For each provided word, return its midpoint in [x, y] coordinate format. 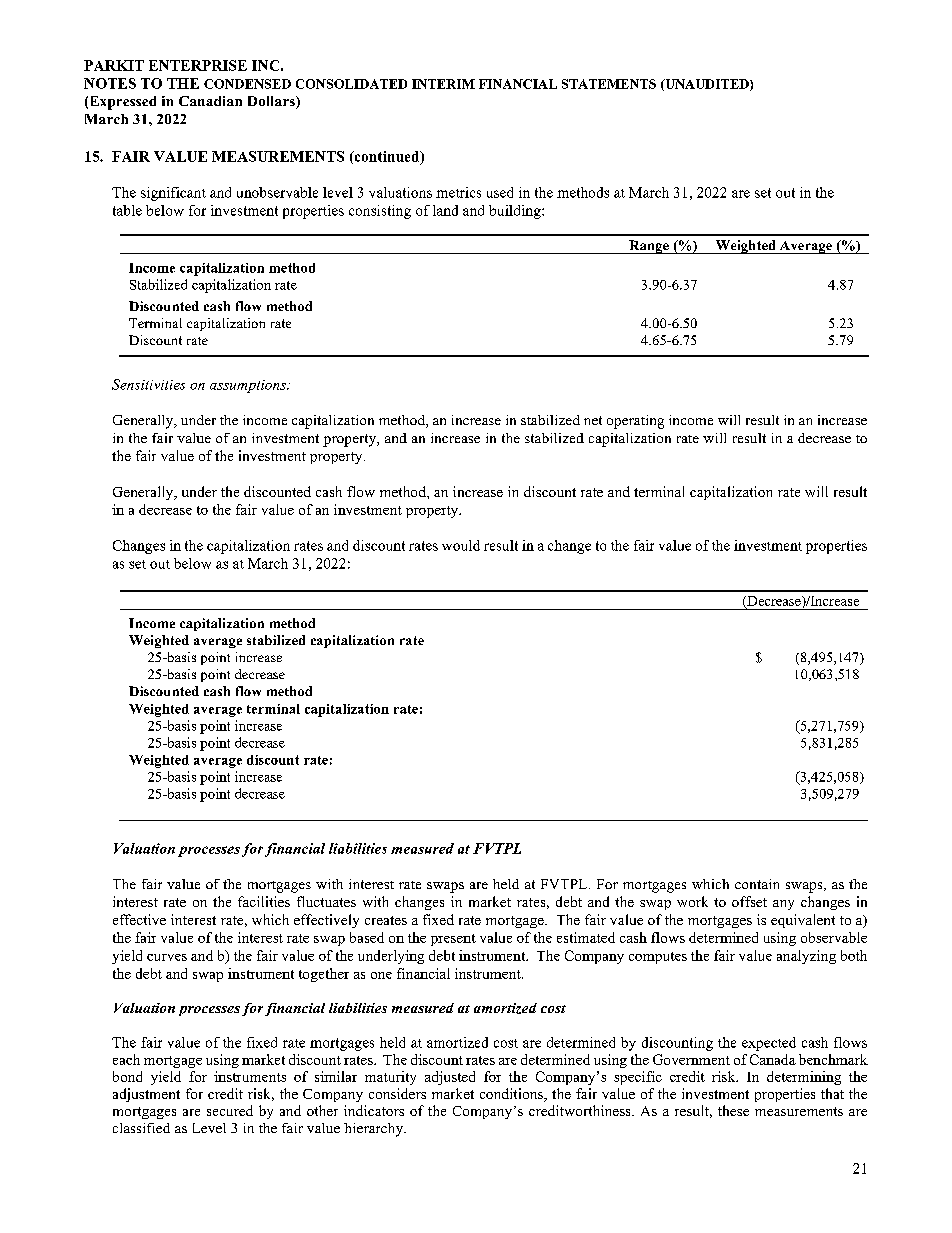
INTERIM [443, 84]
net [593, 420]
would [461, 545]
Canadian [210, 101]
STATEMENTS [609, 84]
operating [635, 422]
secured [230, 1110]
